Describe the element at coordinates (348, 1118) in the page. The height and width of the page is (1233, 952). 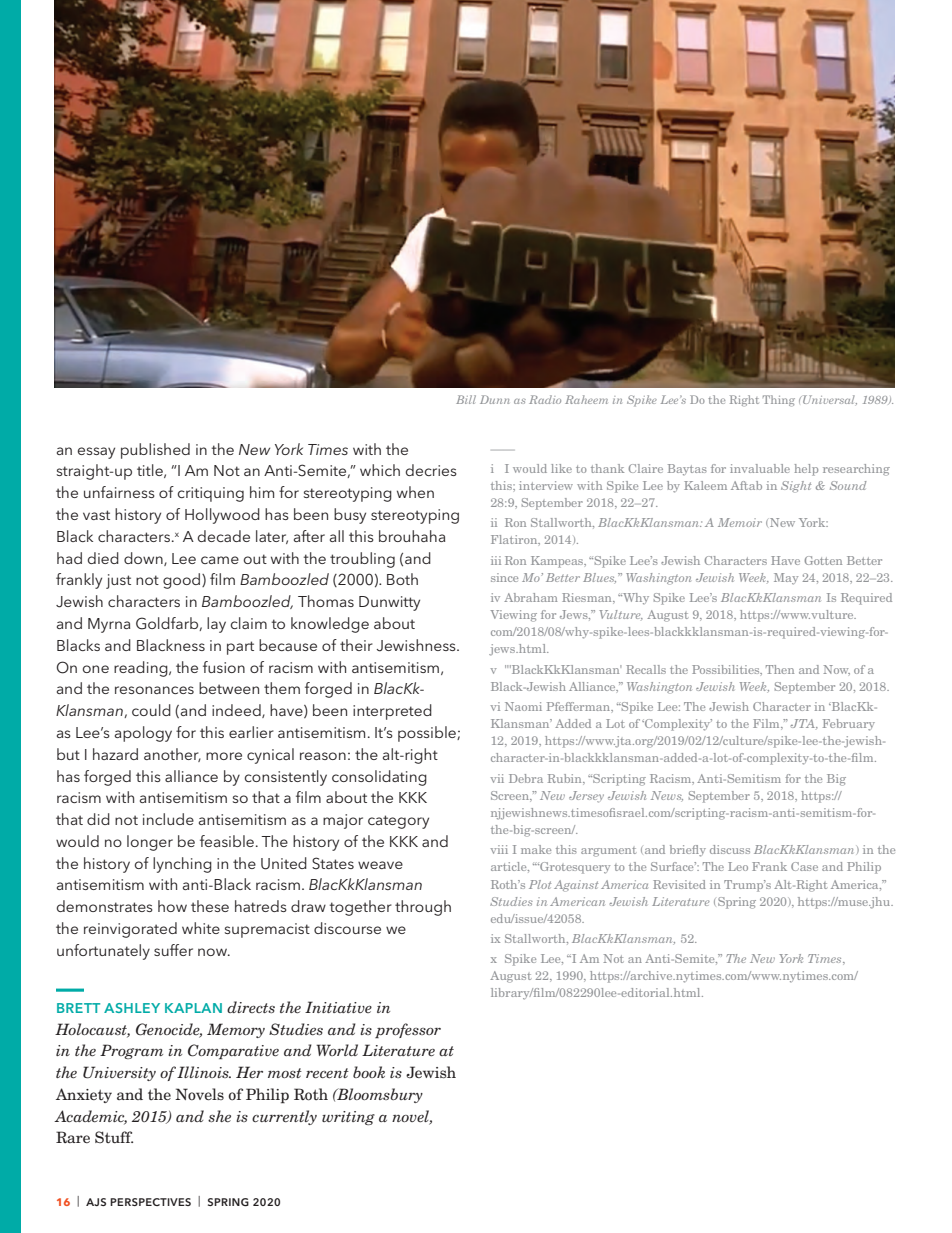
I see `writing` at that location.
